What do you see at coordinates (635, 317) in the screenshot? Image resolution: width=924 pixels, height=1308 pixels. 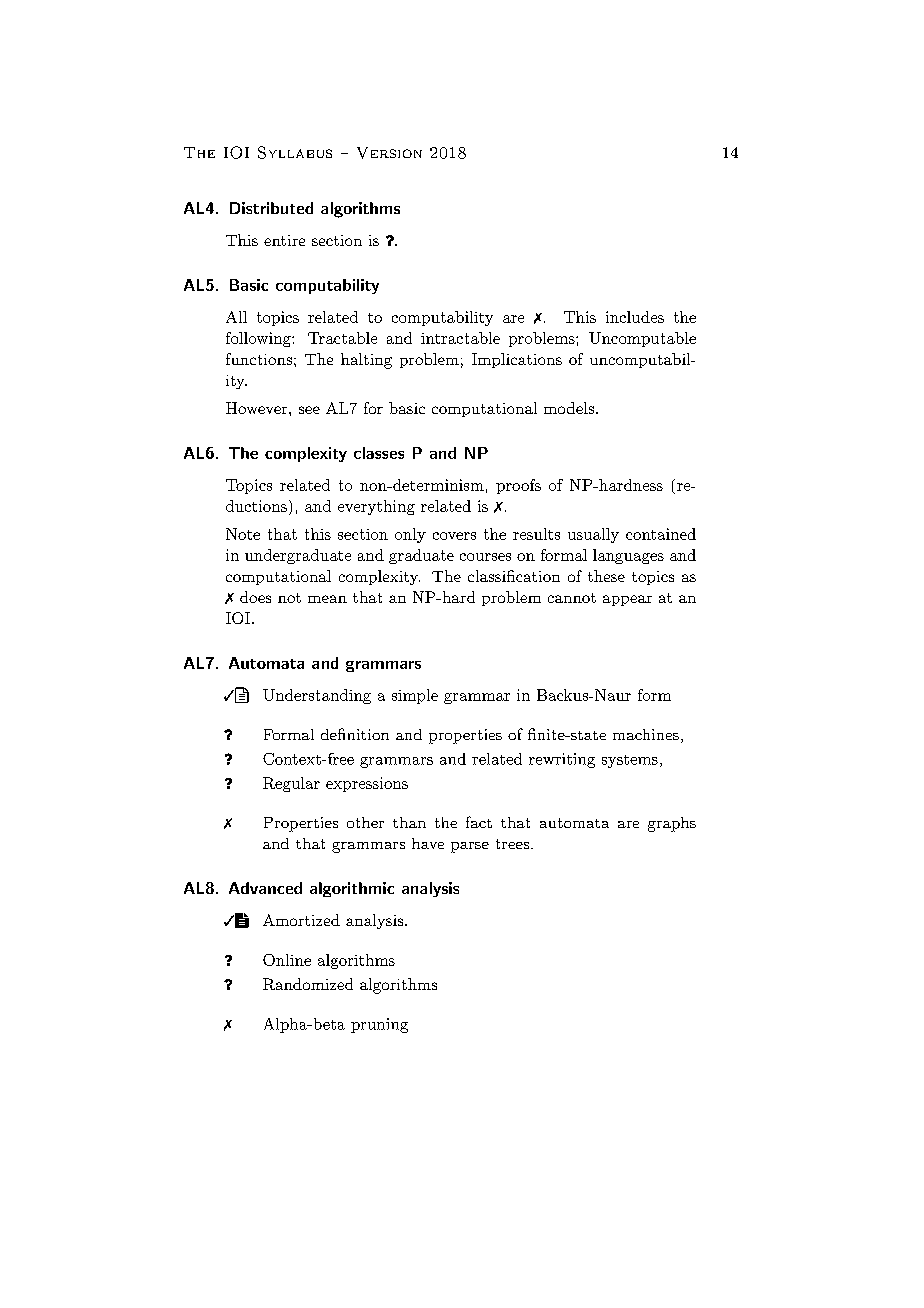 I see `includes` at bounding box center [635, 317].
